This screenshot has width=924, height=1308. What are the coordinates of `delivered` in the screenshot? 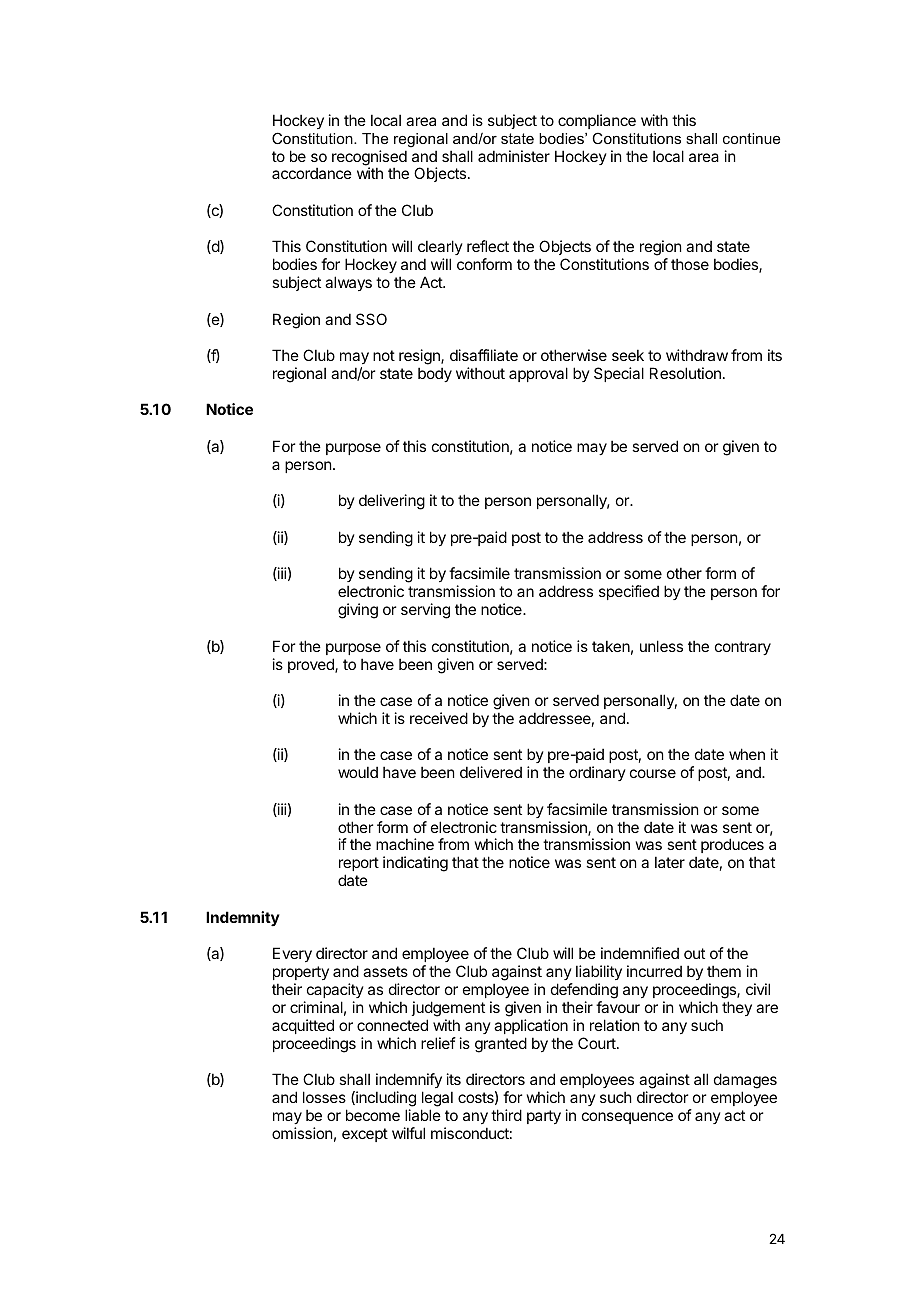 It's located at (491, 772).
